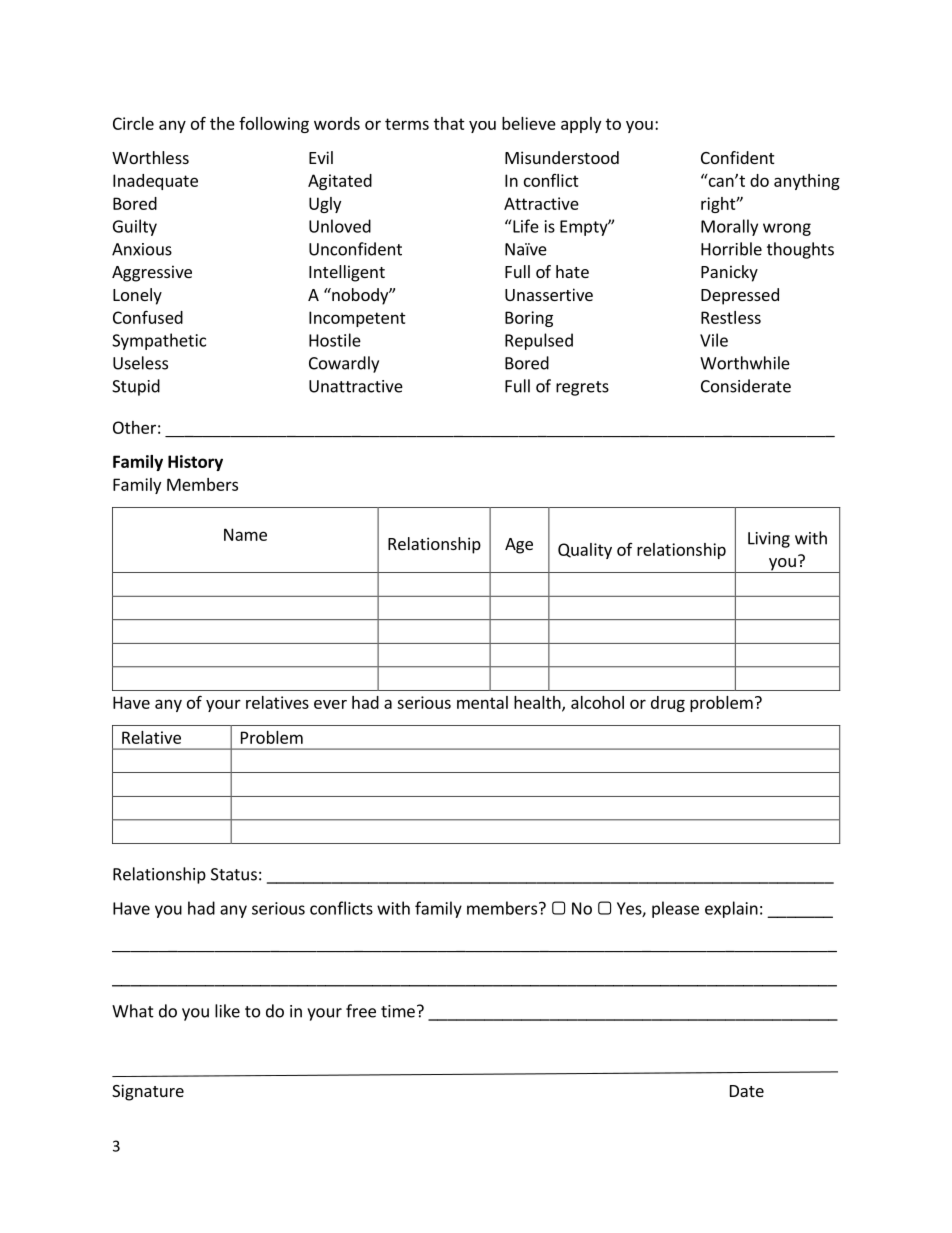 The height and width of the screenshot is (1233, 952). What do you see at coordinates (150, 157) in the screenshot?
I see `Worthless` at bounding box center [150, 157].
